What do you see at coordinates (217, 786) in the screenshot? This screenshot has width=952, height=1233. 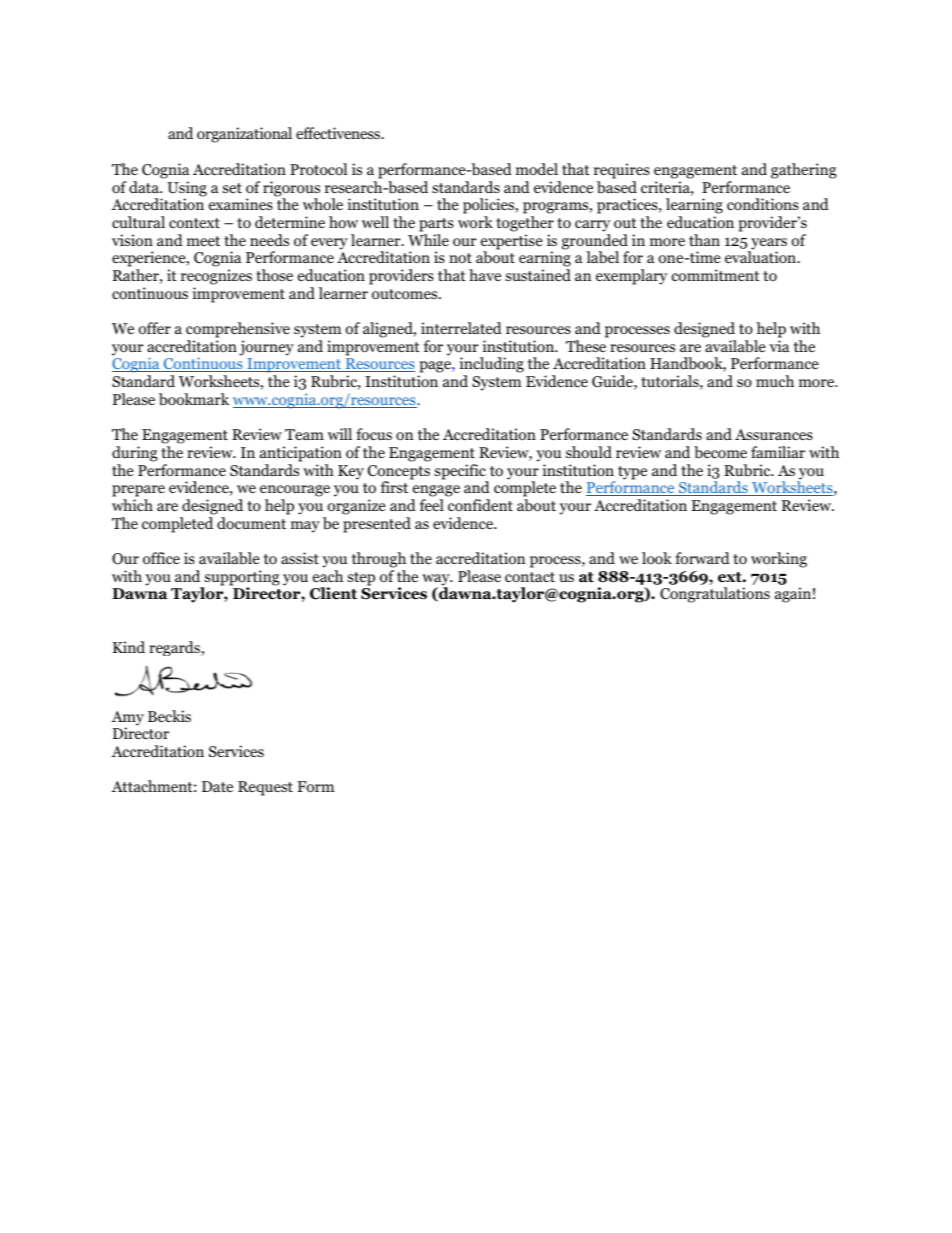 I see `Date` at bounding box center [217, 786].
